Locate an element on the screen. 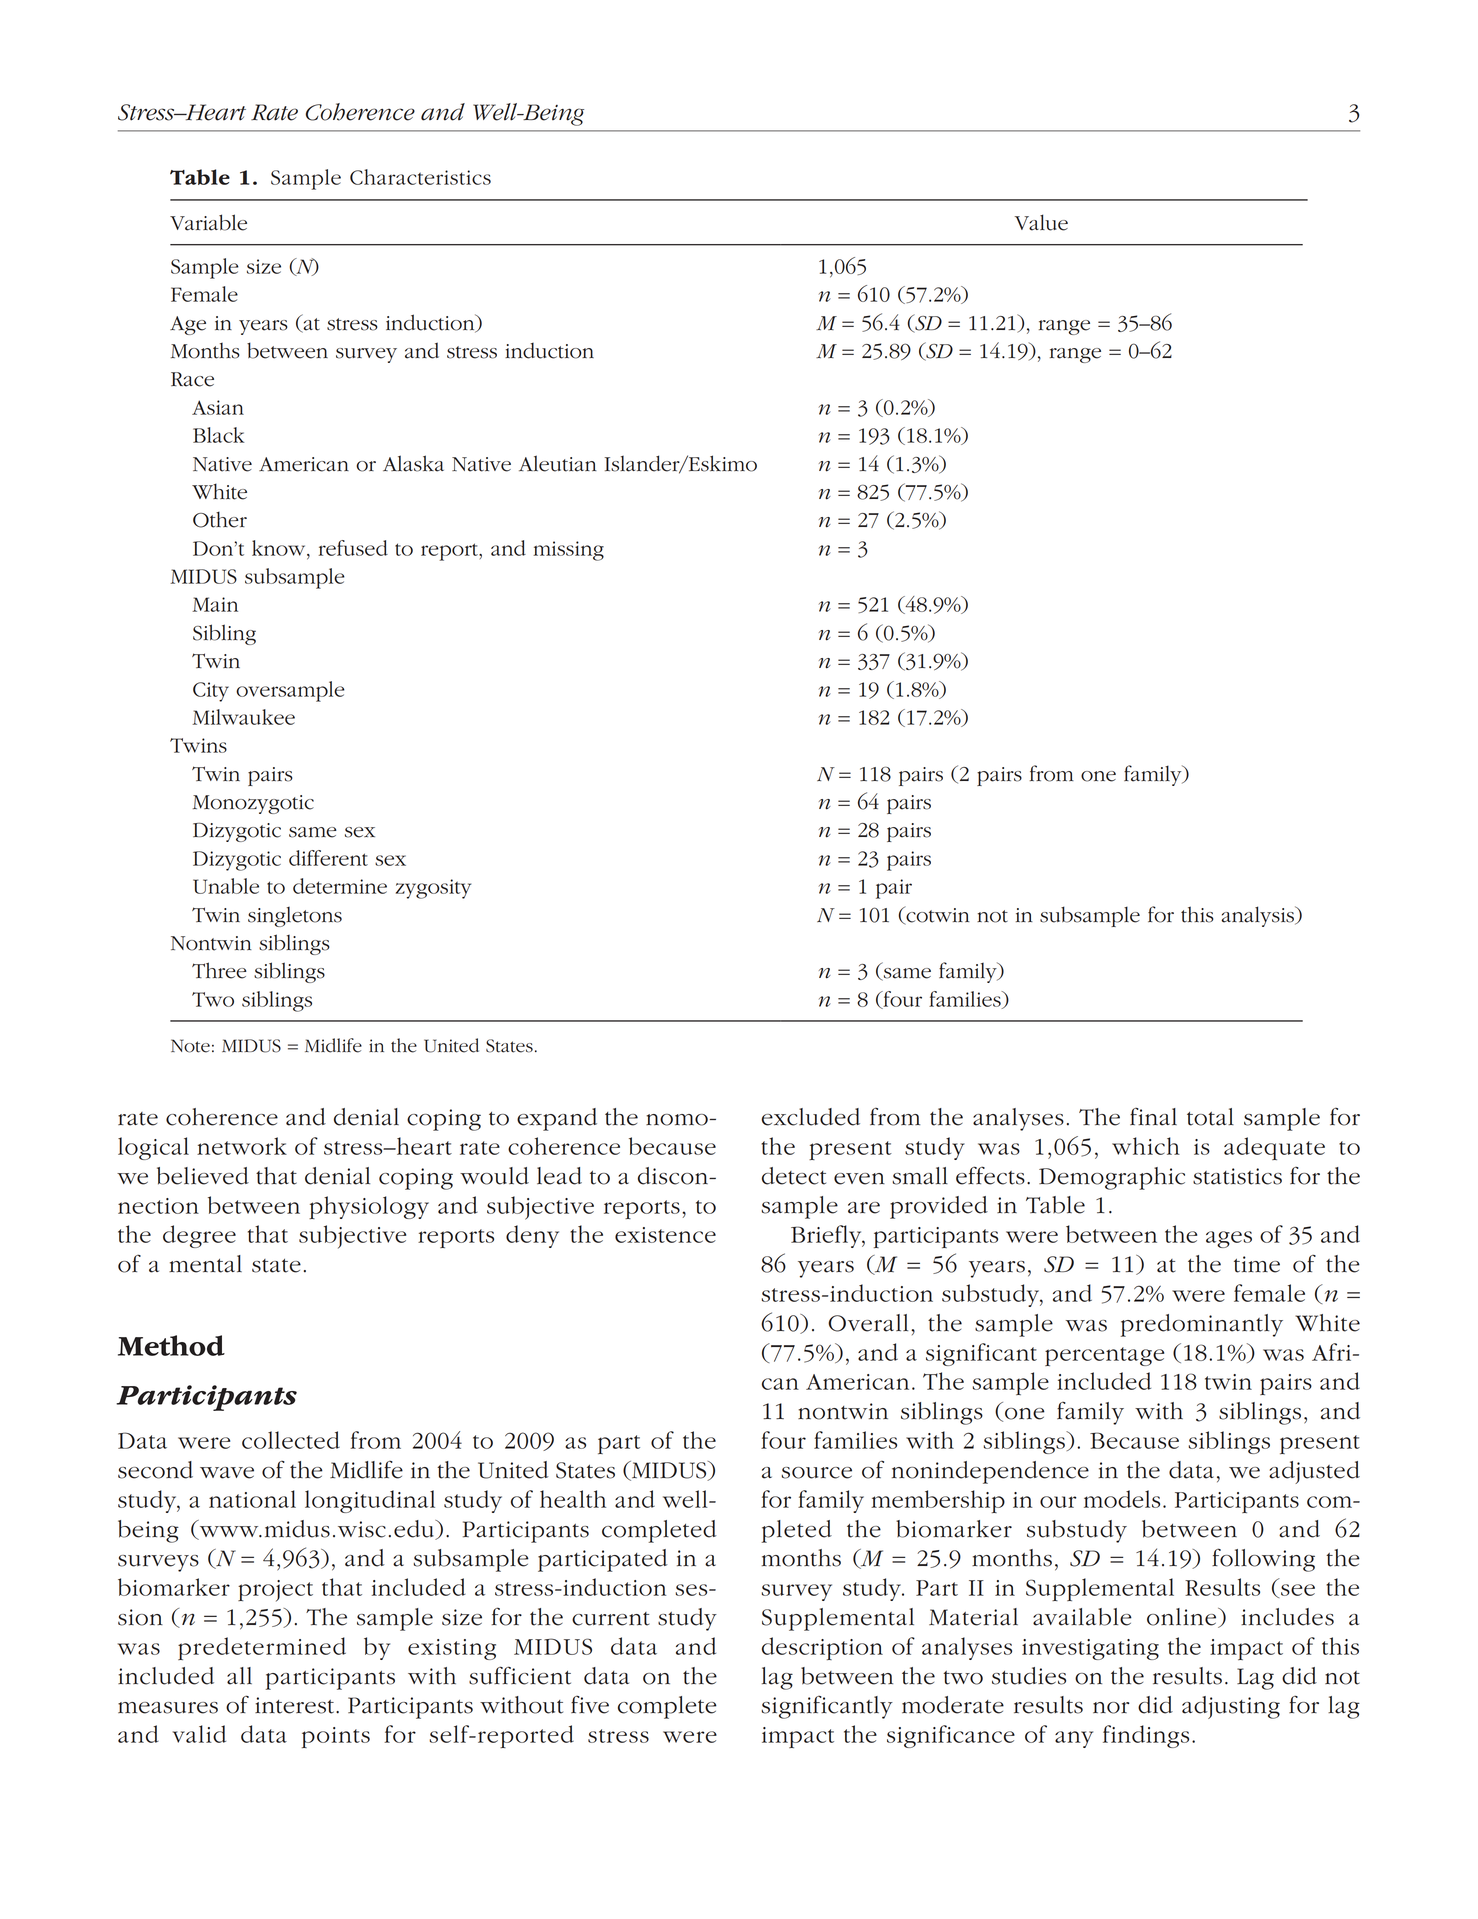  Variable is located at coordinates (208, 222).
